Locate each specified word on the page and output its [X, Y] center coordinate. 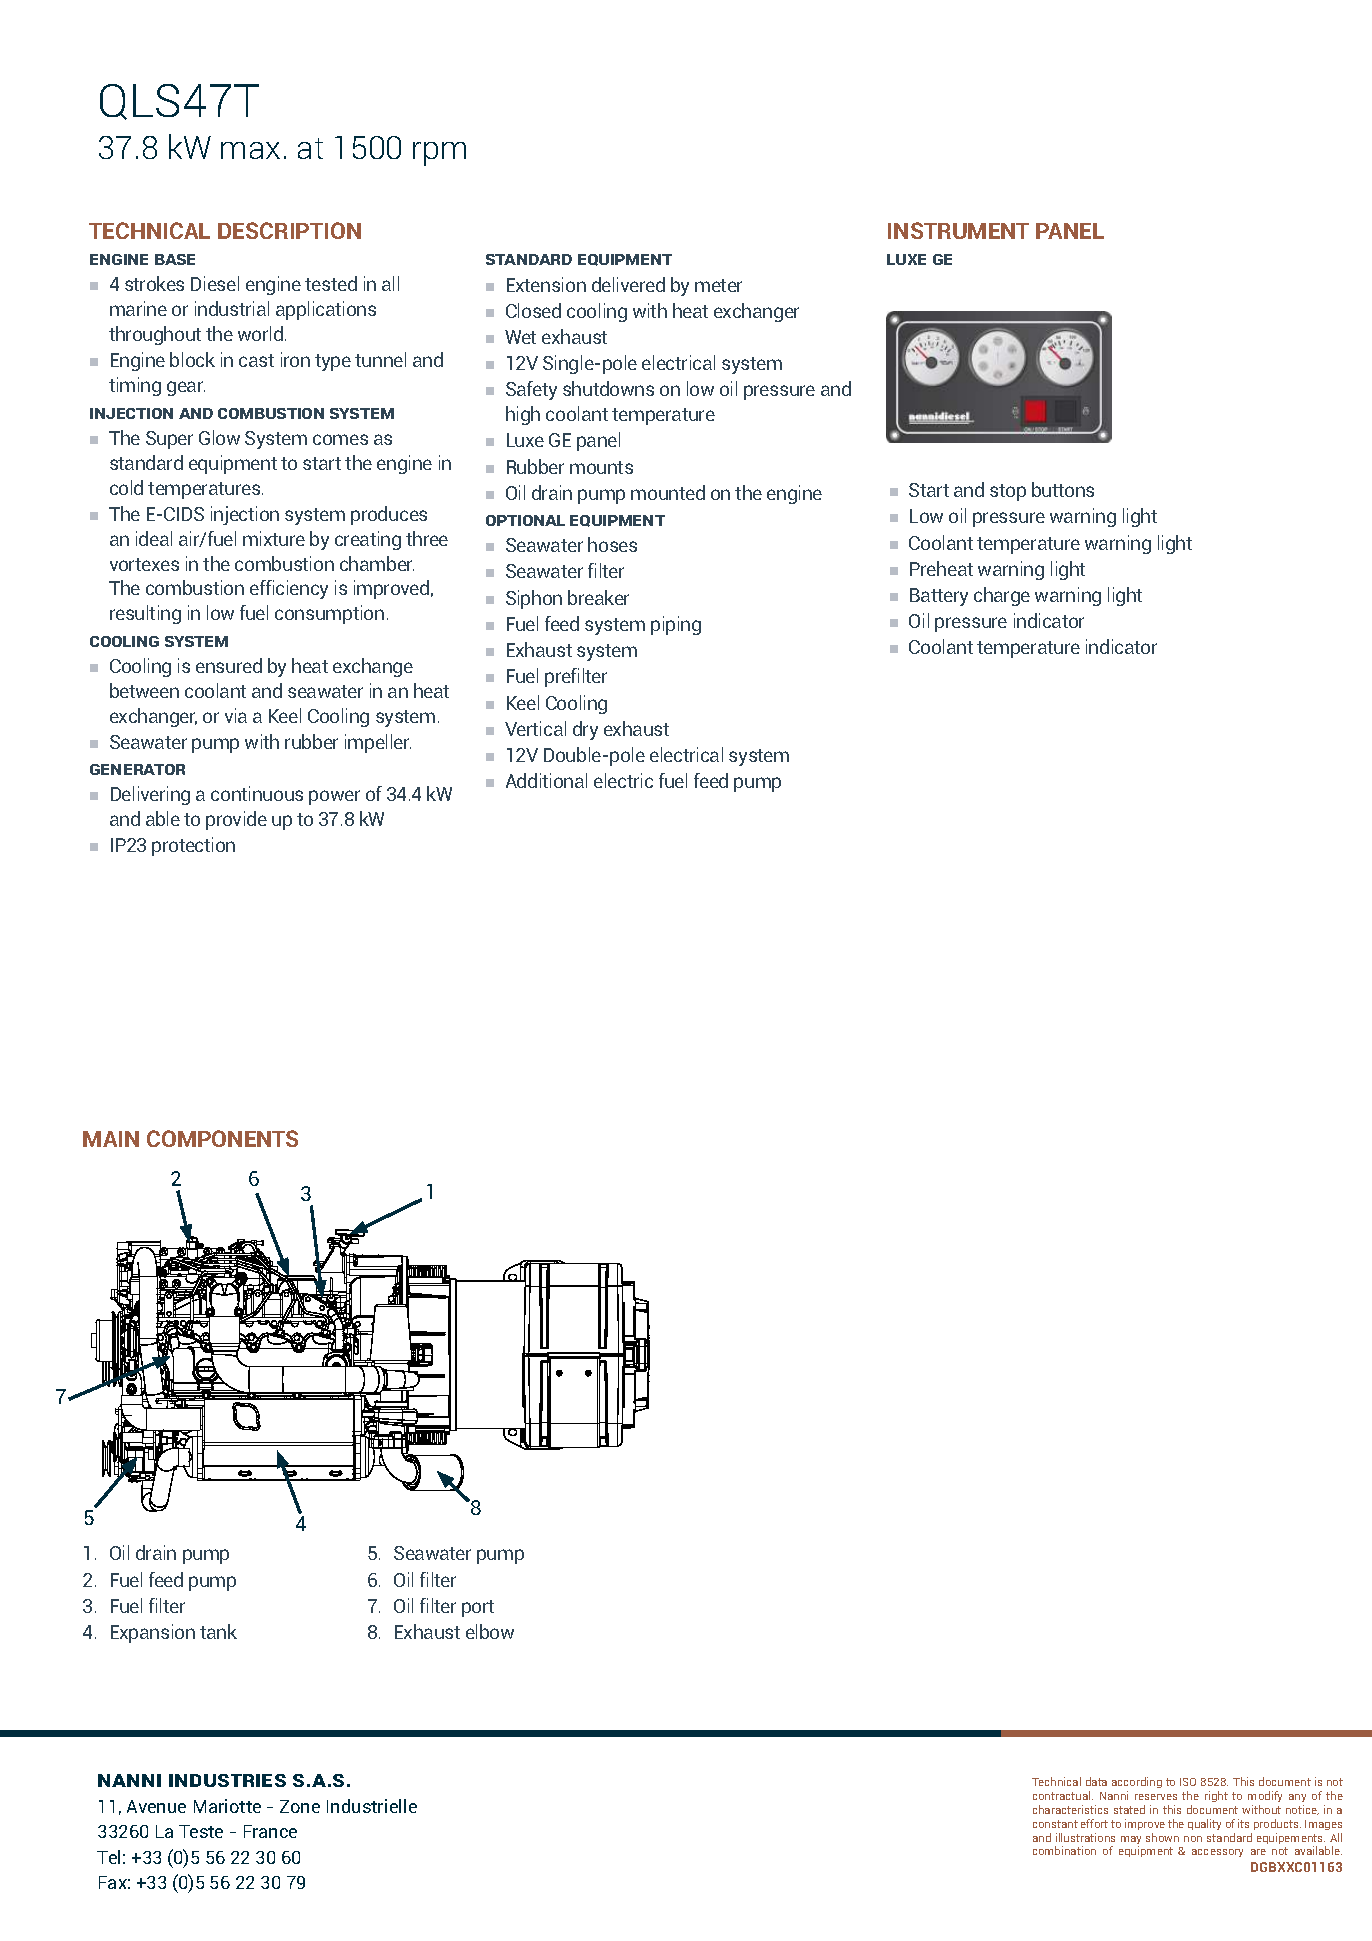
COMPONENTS [222, 1138]
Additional [546, 780]
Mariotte [227, 1806]
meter [718, 285]
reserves [1156, 1797]
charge [1002, 596]
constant [1055, 1824]
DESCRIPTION [289, 230]
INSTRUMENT [958, 230]
